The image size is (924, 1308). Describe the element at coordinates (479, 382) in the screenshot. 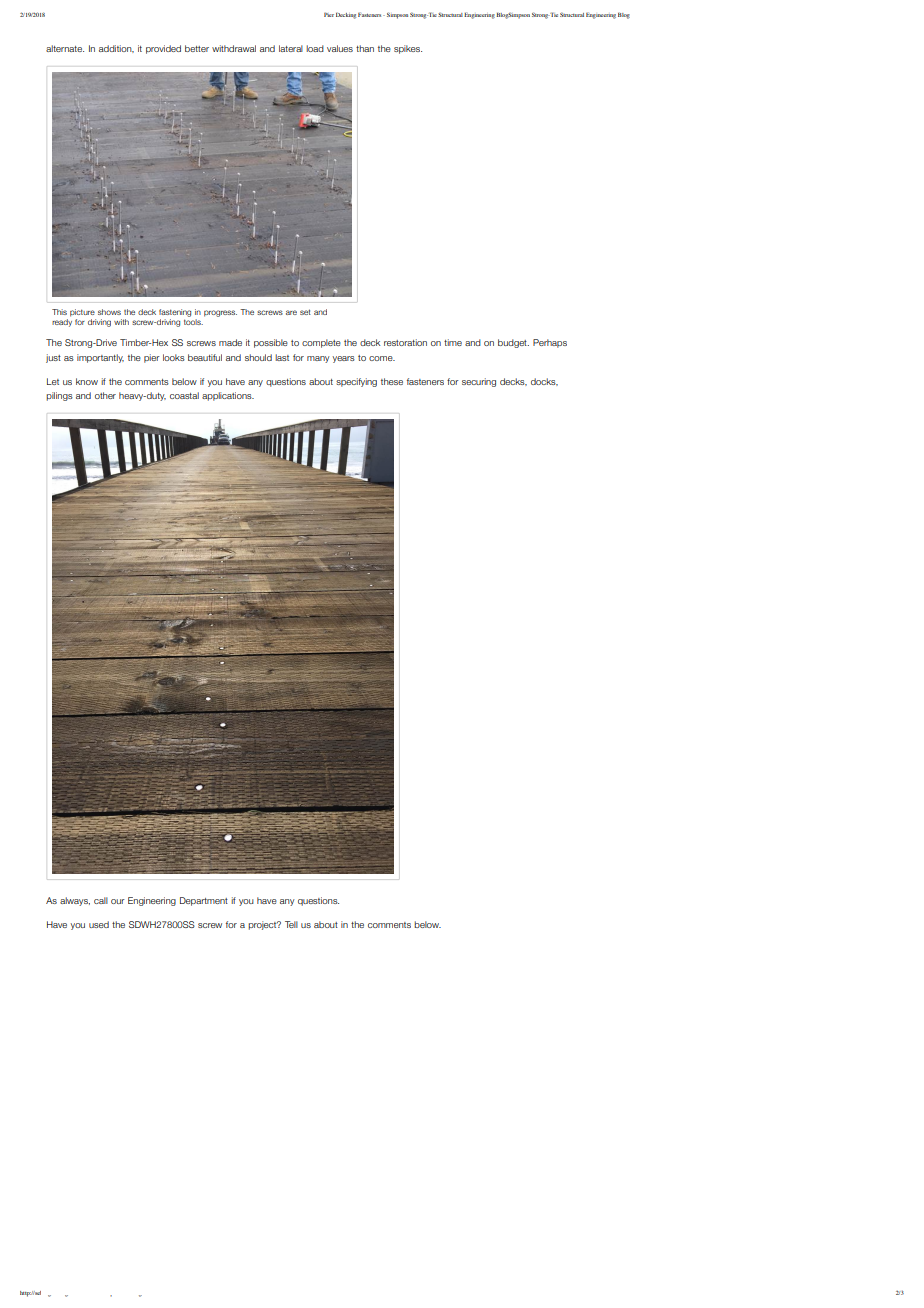

I see `securing` at that location.
